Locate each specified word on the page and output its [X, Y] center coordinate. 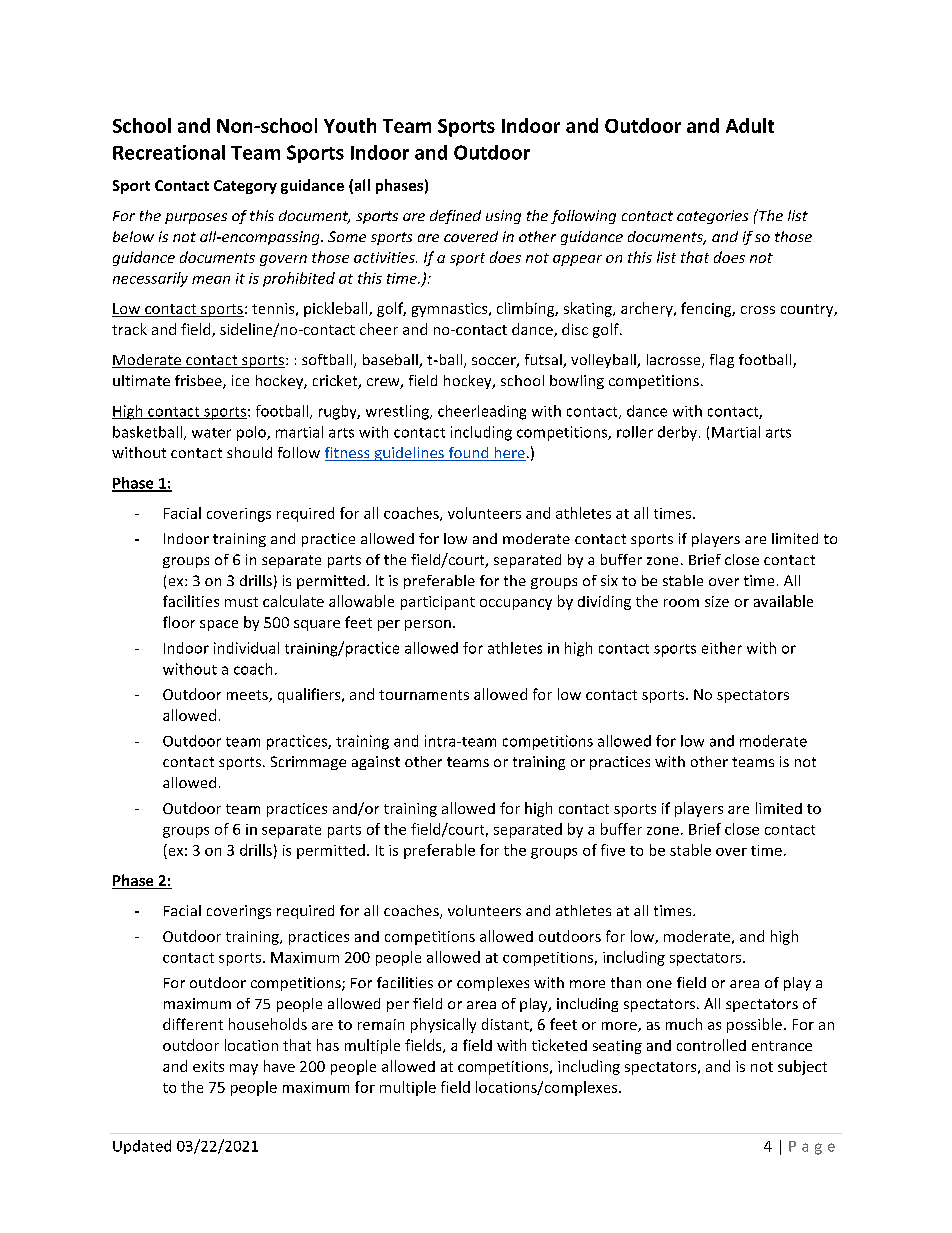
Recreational [169, 152]
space [219, 625]
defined [455, 217]
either [722, 648]
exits [208, 1066]
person [428, 625]
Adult [750, 125]
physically [443, 1025]
